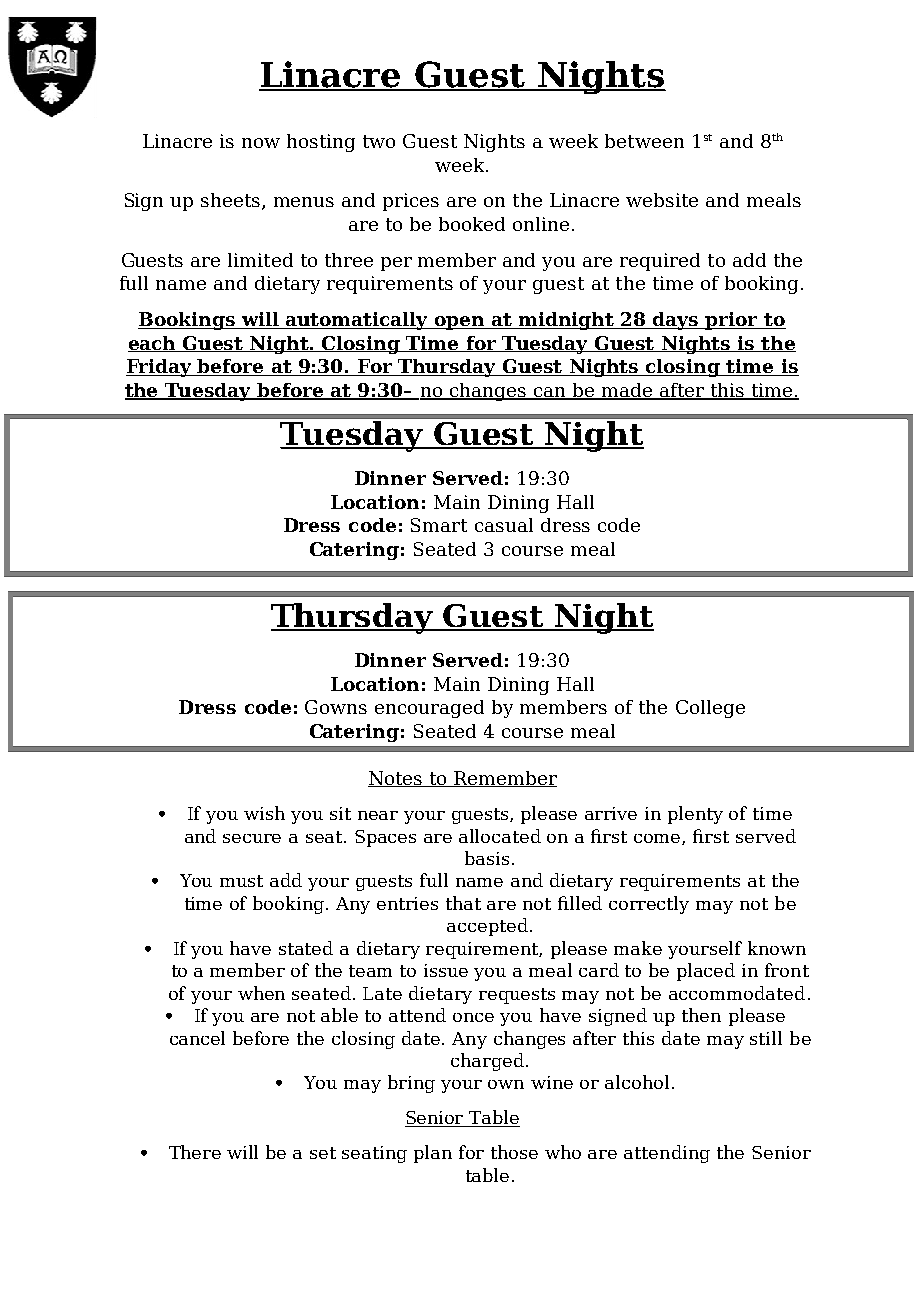 The height and width of the document is (1308, 924). I want to click on open, so click(460, 323).
